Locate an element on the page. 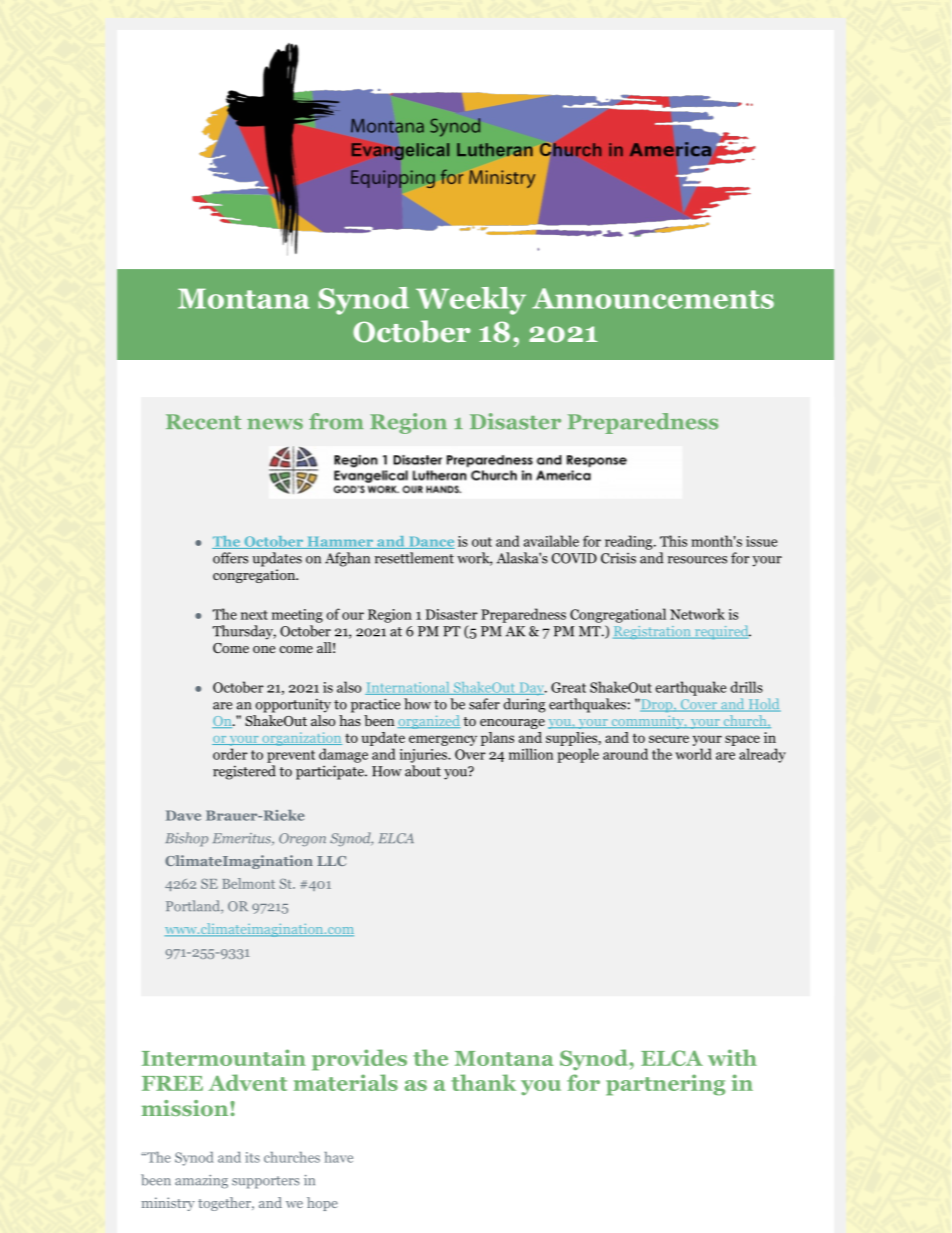 The height and width of the page is (1233, 952). Weekly is located at coordinates (471, 301).
